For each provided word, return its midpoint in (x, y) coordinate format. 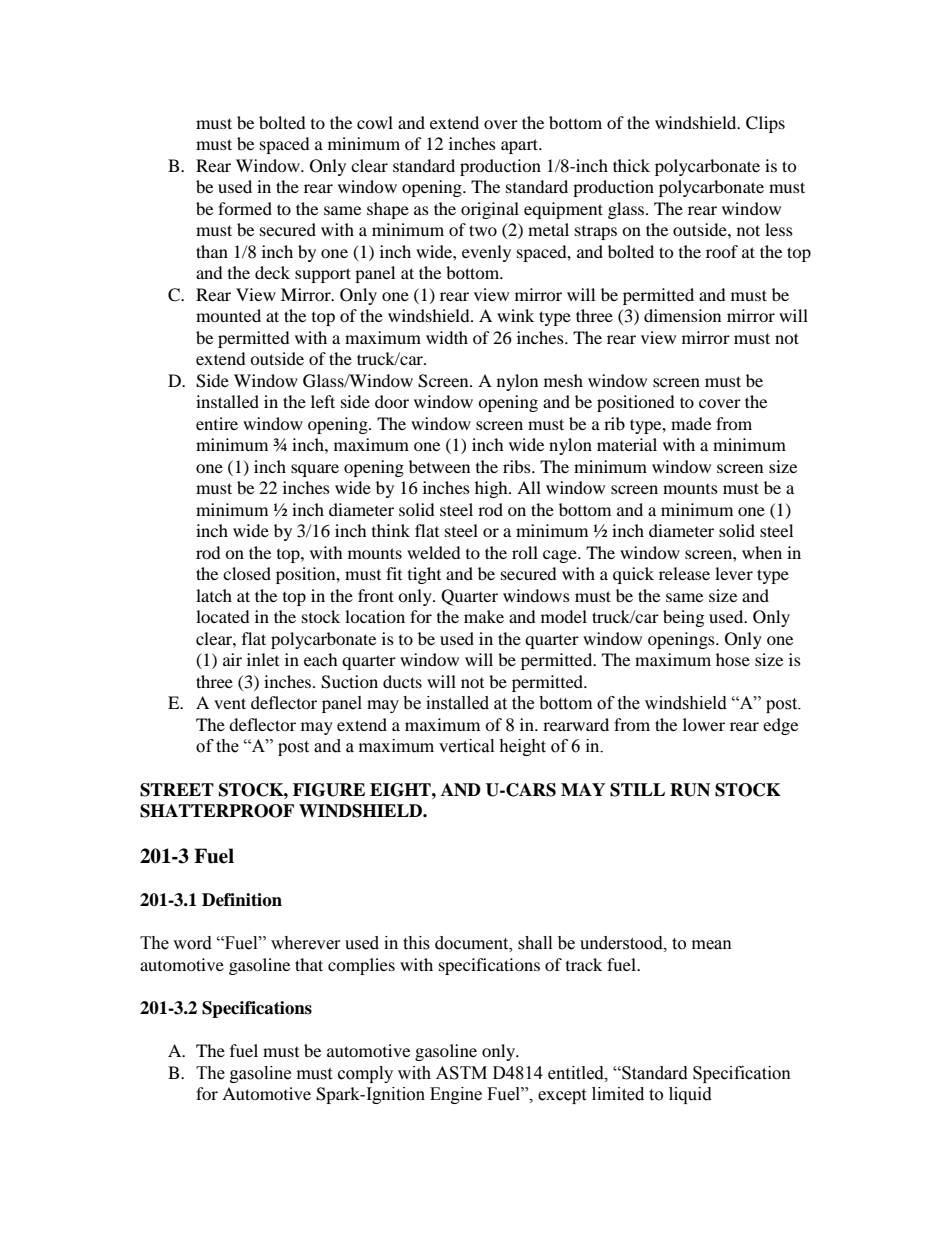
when (762, 552)
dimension (682, 315)
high (492, 489)
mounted (228, 315)
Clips (765, 124)
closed (247, 573)
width (447, 337)
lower (704, 724)
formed (245, 208)
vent (230, 703)
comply (365, 1074)
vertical (466, 746)
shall (535, 943)
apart (521, 146)
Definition (242, 900)
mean (712, 945)
